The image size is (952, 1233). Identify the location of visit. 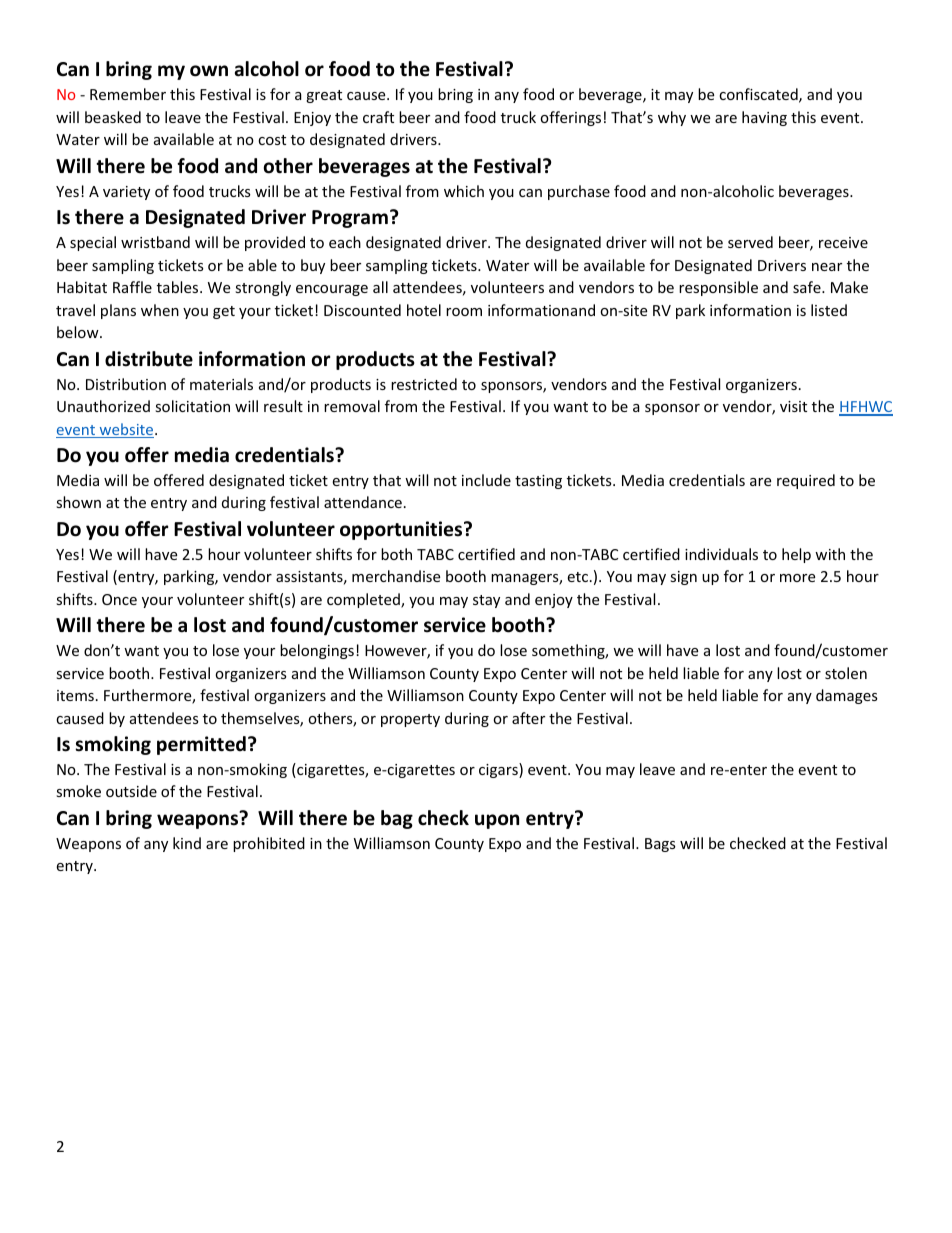
(793, 406).
